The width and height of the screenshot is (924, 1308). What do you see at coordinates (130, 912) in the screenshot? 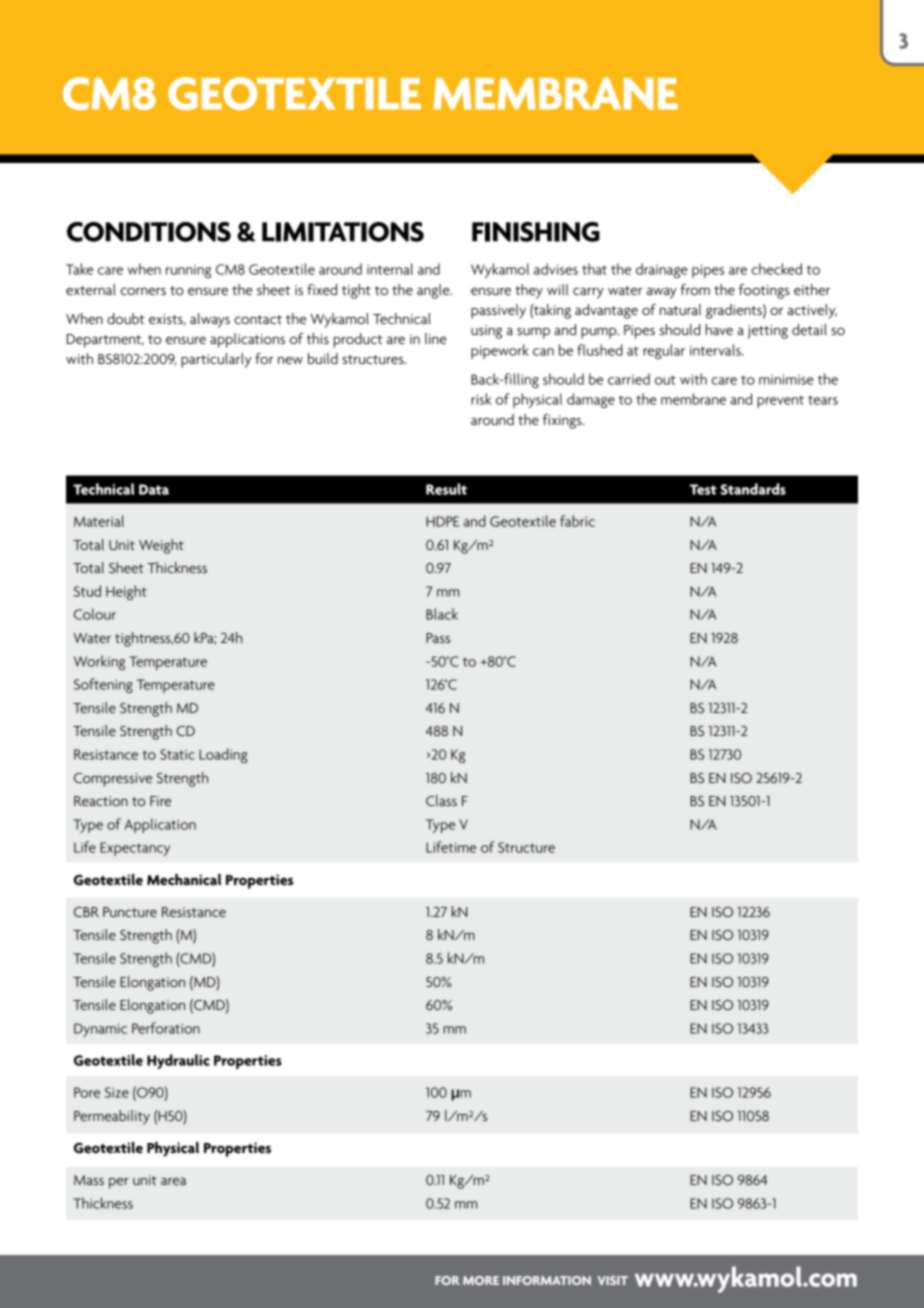
I see `Puncture` at bounding box center [130, 912].
